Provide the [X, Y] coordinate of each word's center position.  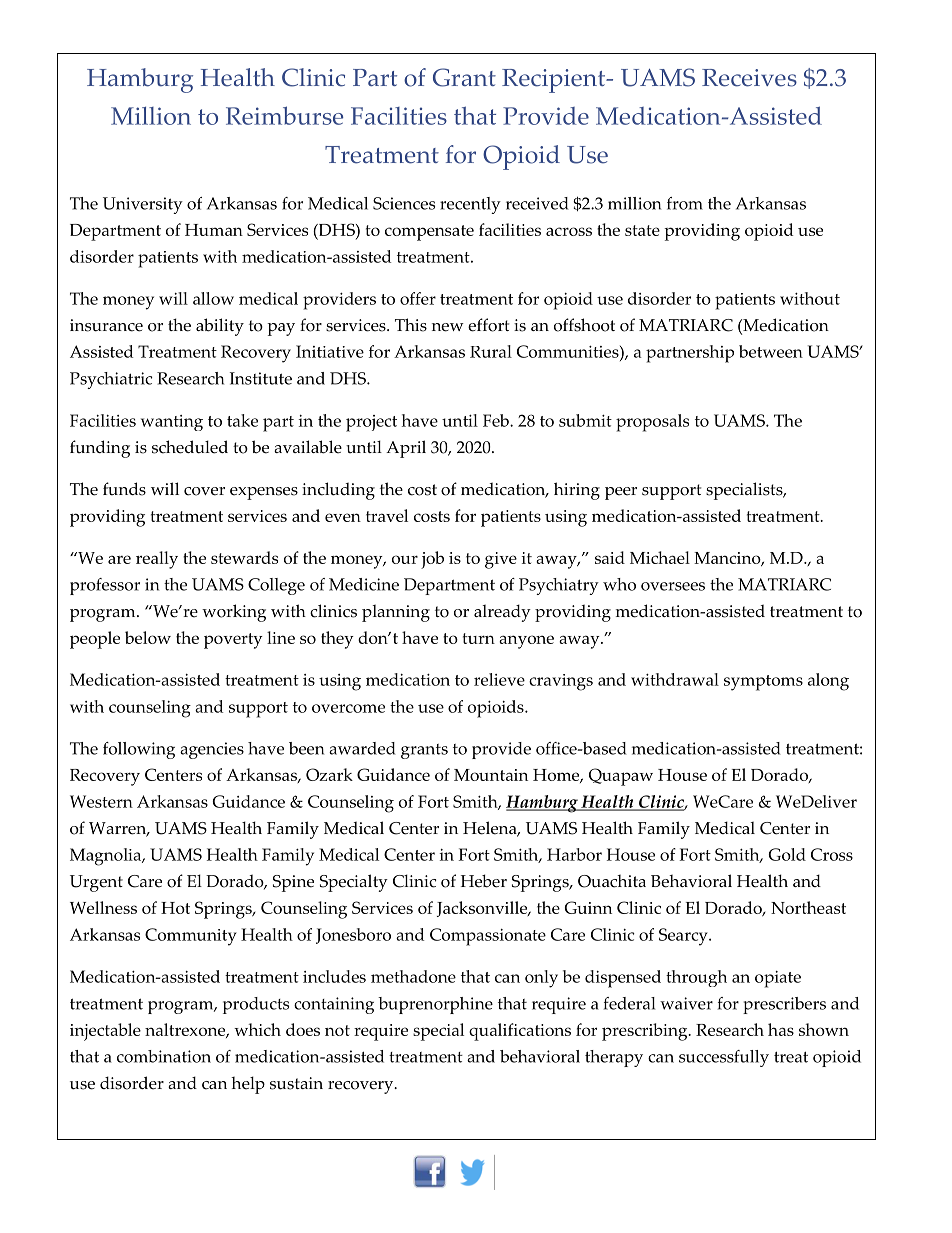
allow [213, 298]
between [771, 351]
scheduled [190, 447]
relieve [499, 679]
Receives [749, 78]
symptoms [763, 683]
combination [164, 1056]
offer [418, 298]
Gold [787, 854]
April [406, 449]
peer [621, 493]
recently [470, 205]
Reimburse [284, 115]
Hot [175, 908]
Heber [484, 881]
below [148, 637]
